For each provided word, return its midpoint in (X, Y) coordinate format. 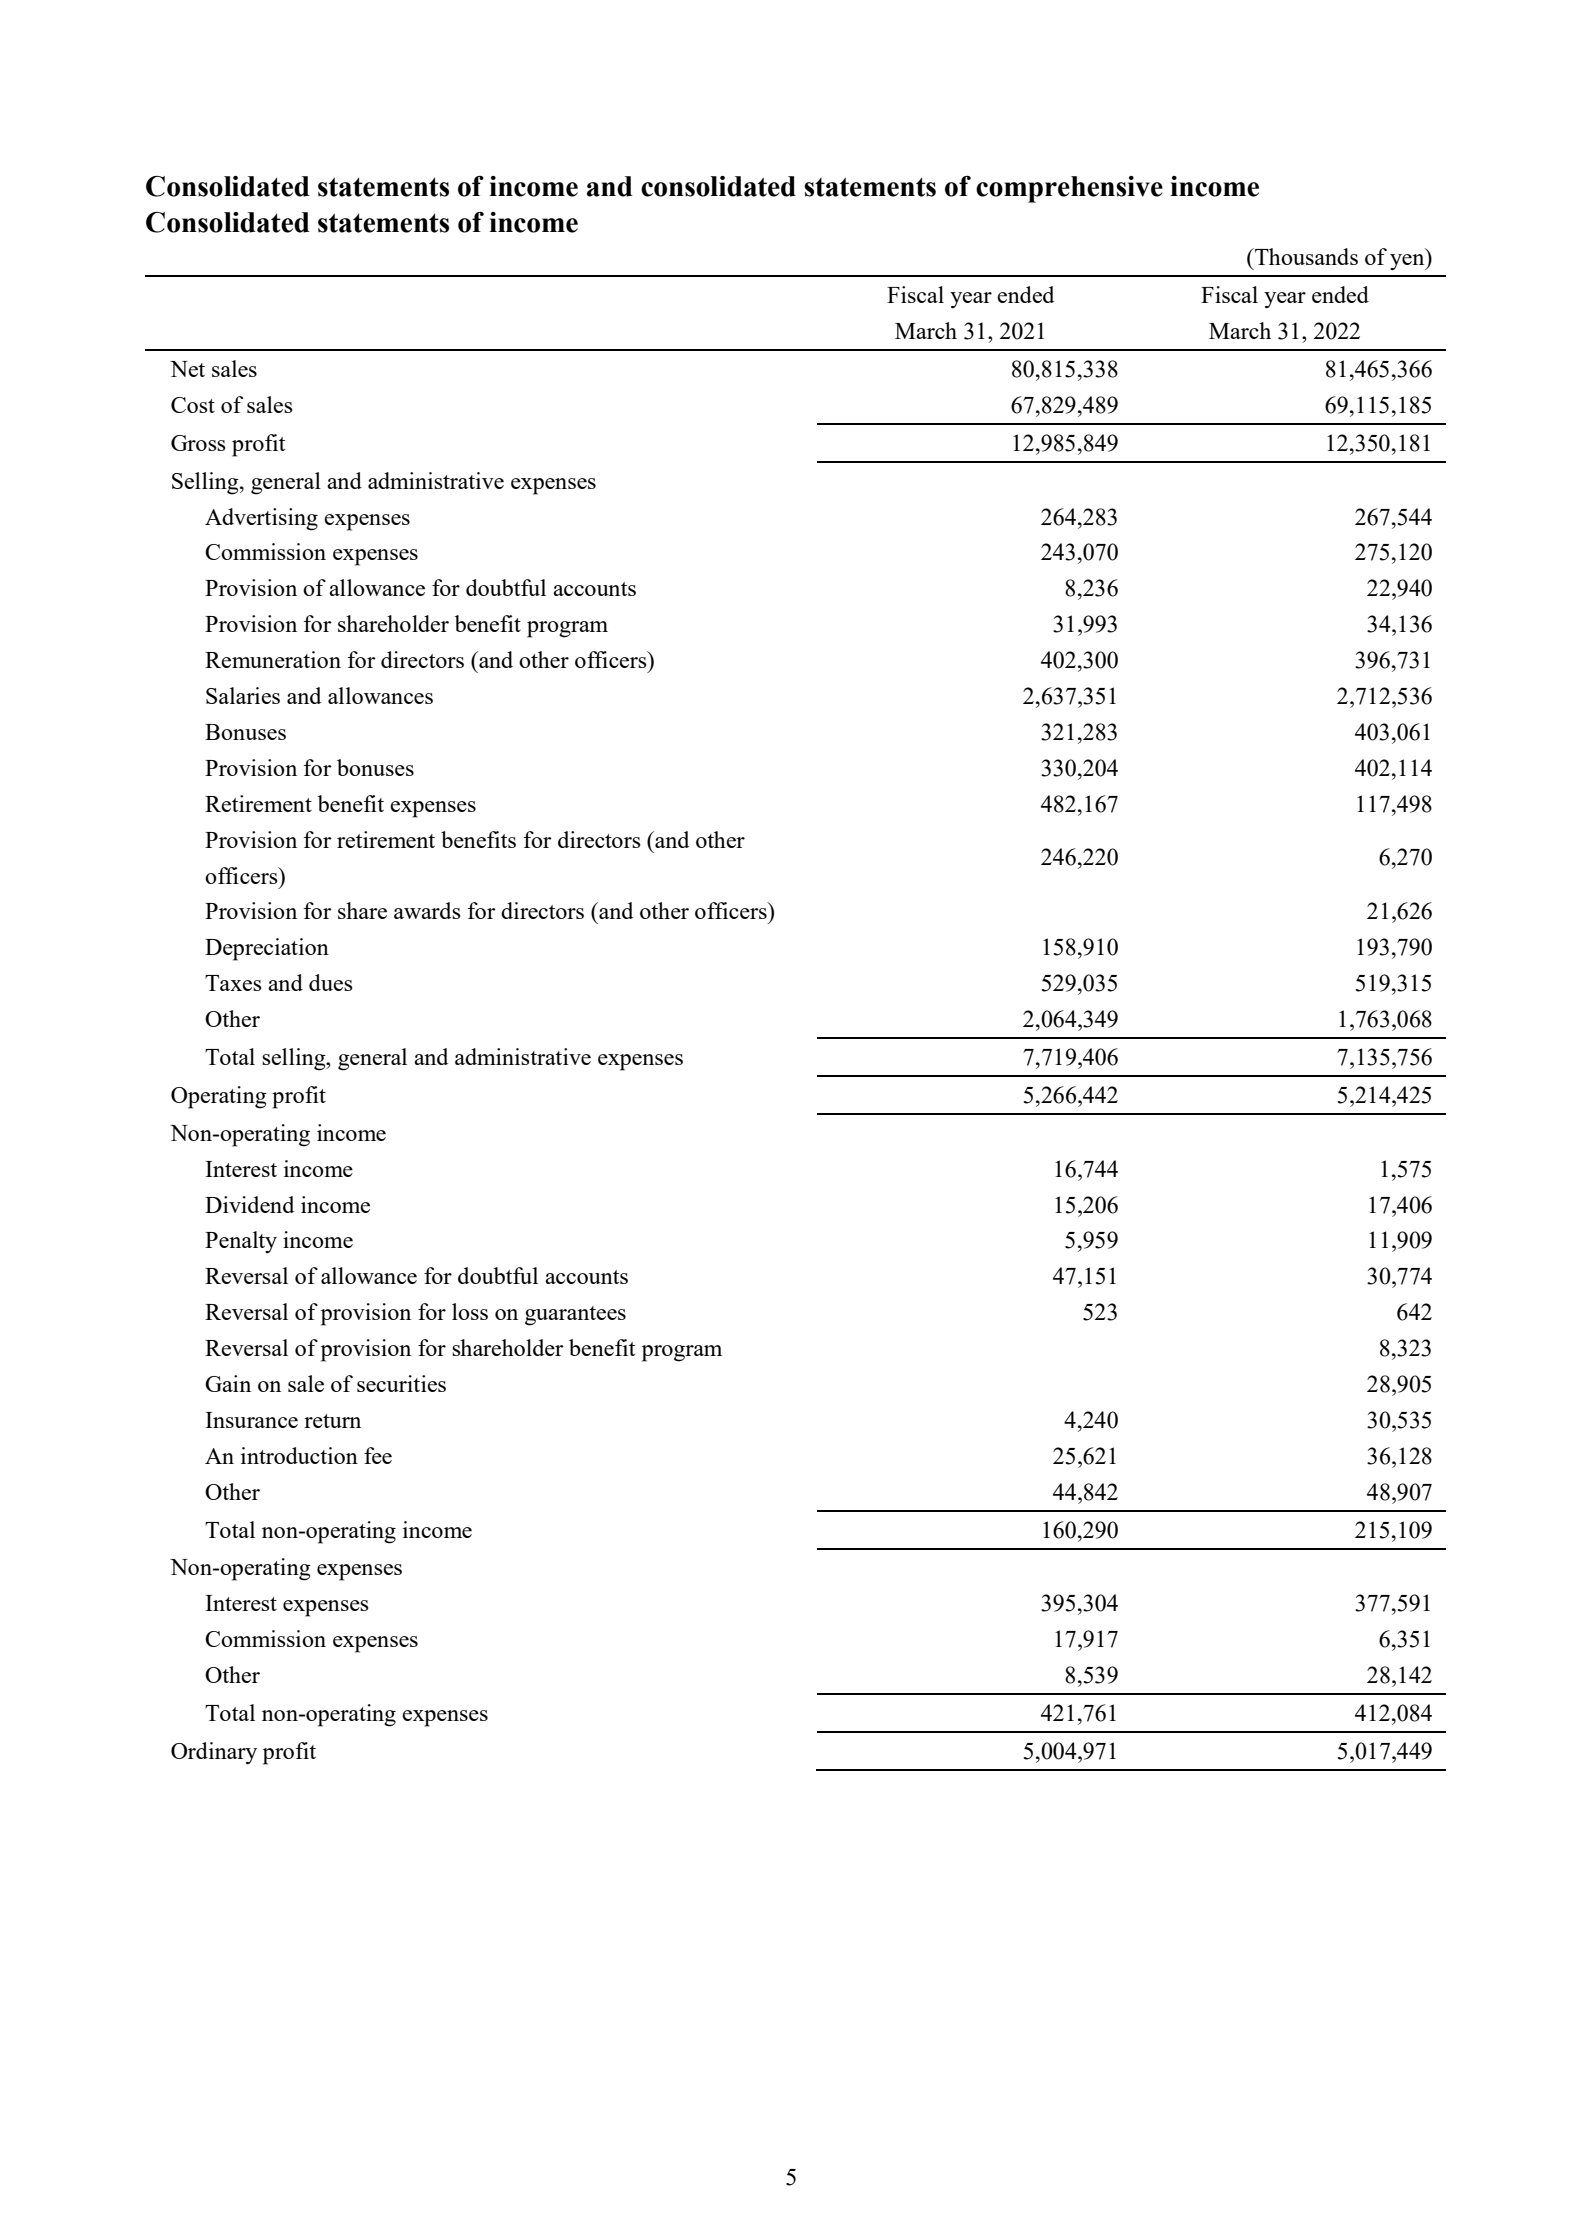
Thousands (1305, 256)
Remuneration (273, 659)
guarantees (575, 1316)
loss (470, 1311)
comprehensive (1069, 189)
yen (1408, 262)
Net (187, 369)
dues (331, 982)
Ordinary (214, 1753)
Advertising (261, 519)
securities (401, 1383)
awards (427, 910)
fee (378, 1455)
